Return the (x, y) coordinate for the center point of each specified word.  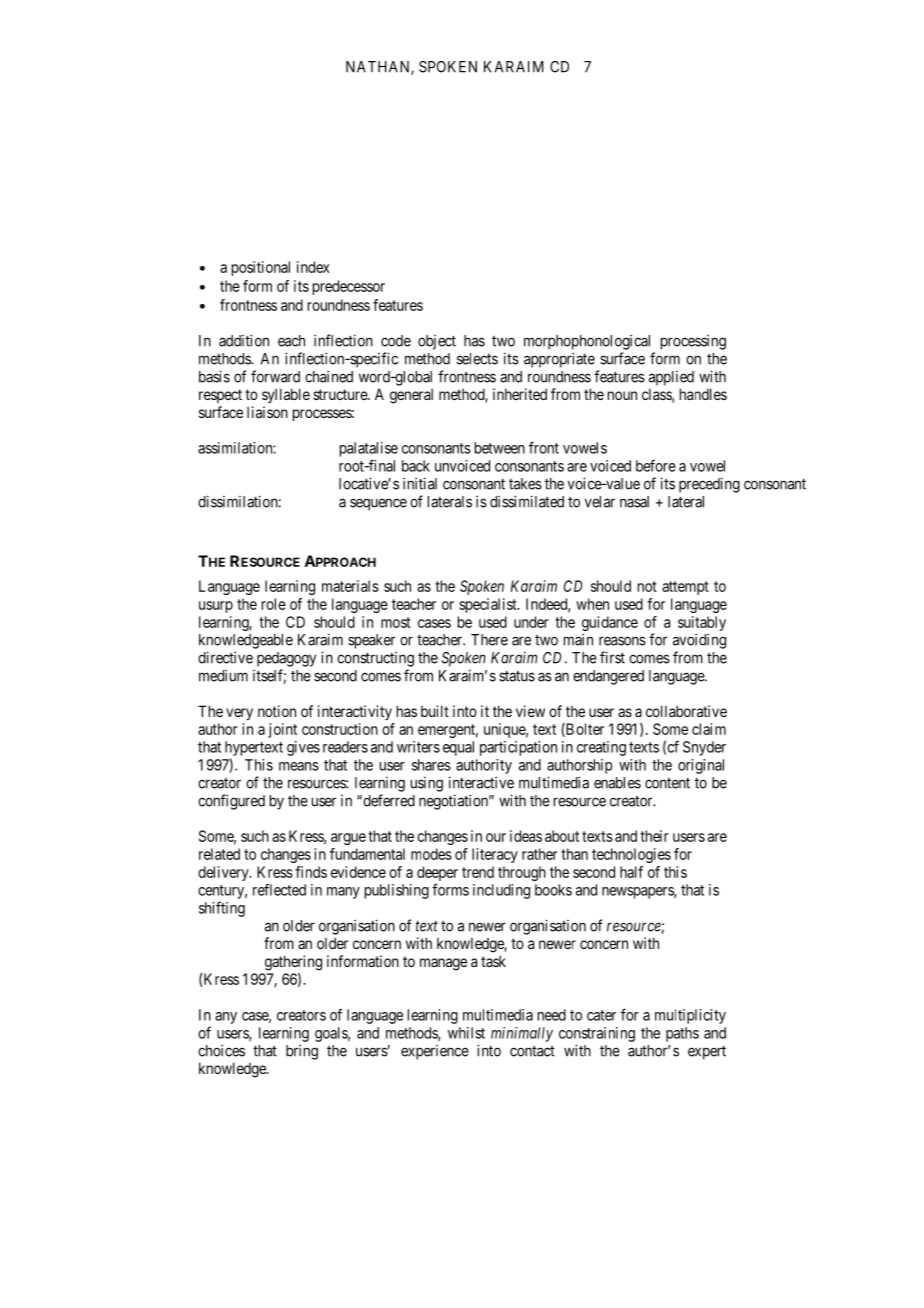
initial (420, 483)
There (489, 640)
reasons (622, 641)
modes (431, 854)
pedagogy (286, 659)
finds (311, 872)
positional (261, 268)
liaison (267, 412)
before (656, 465)
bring (302, 1052)
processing (693, 342)
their (654, 836)
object (437, 342)
